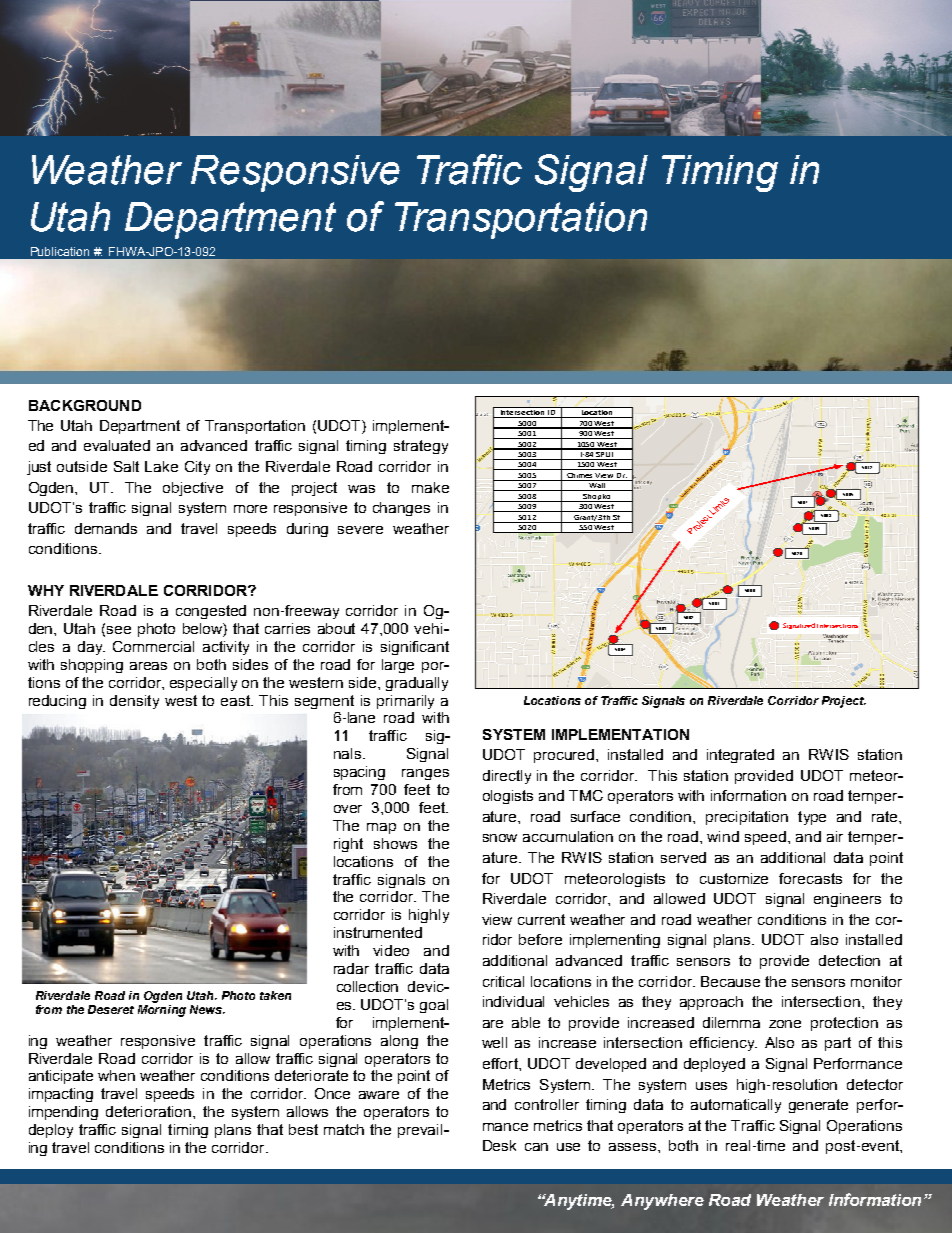 Image resolution: width=952 pixels, height=1233 pixels. I want to click on Morning, so click(162, 1009).
